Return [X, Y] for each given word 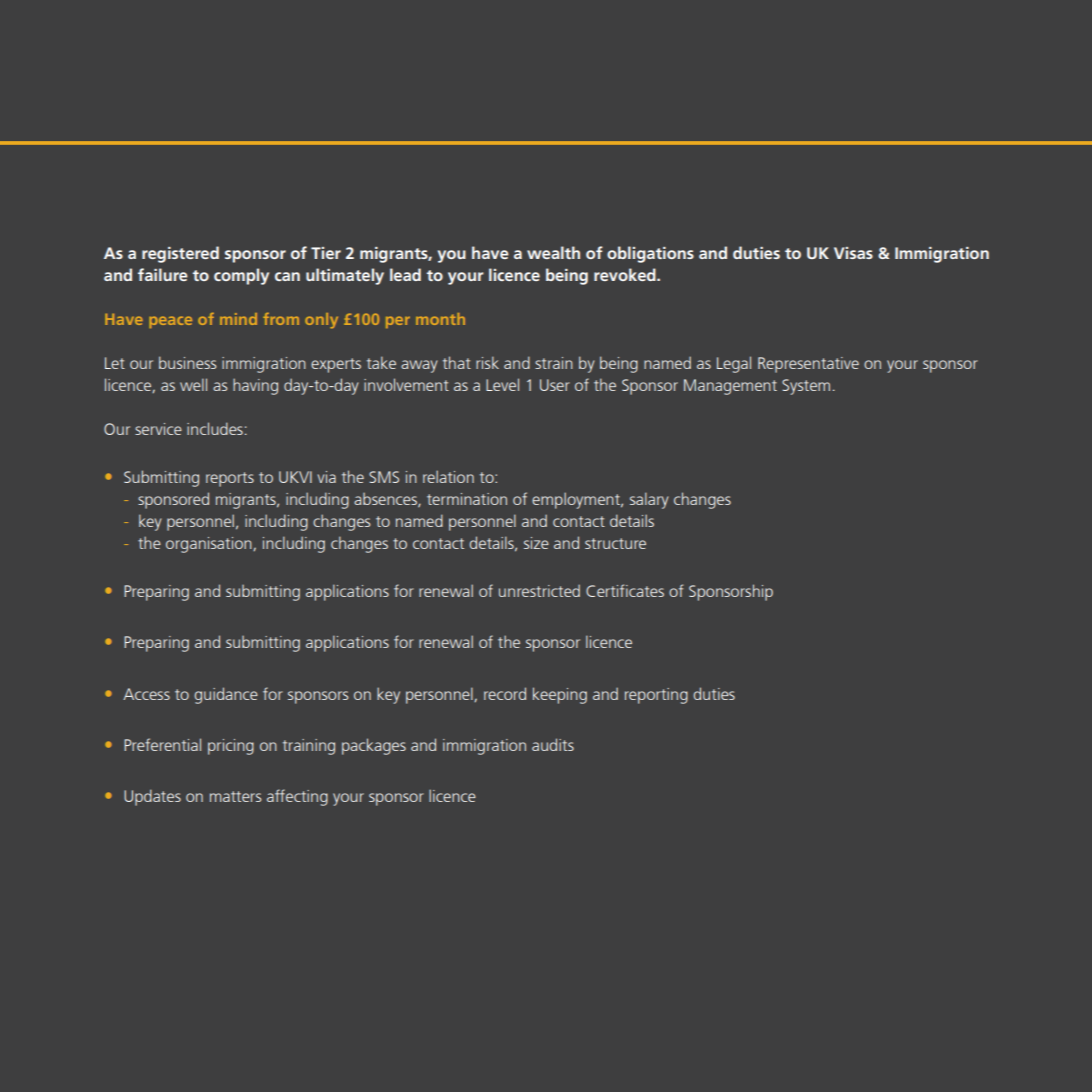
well [193, 384]
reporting [656, 696]
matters [235, 796]
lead [405, 274]
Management [730, 387]
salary [649, 500]
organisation [210, 545]
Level [502, 384]
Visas [853, 253]
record [505, 693]
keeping [560, 695]
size [536, 543]
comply [241, 276]
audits [553, 744]
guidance [226, 695]
